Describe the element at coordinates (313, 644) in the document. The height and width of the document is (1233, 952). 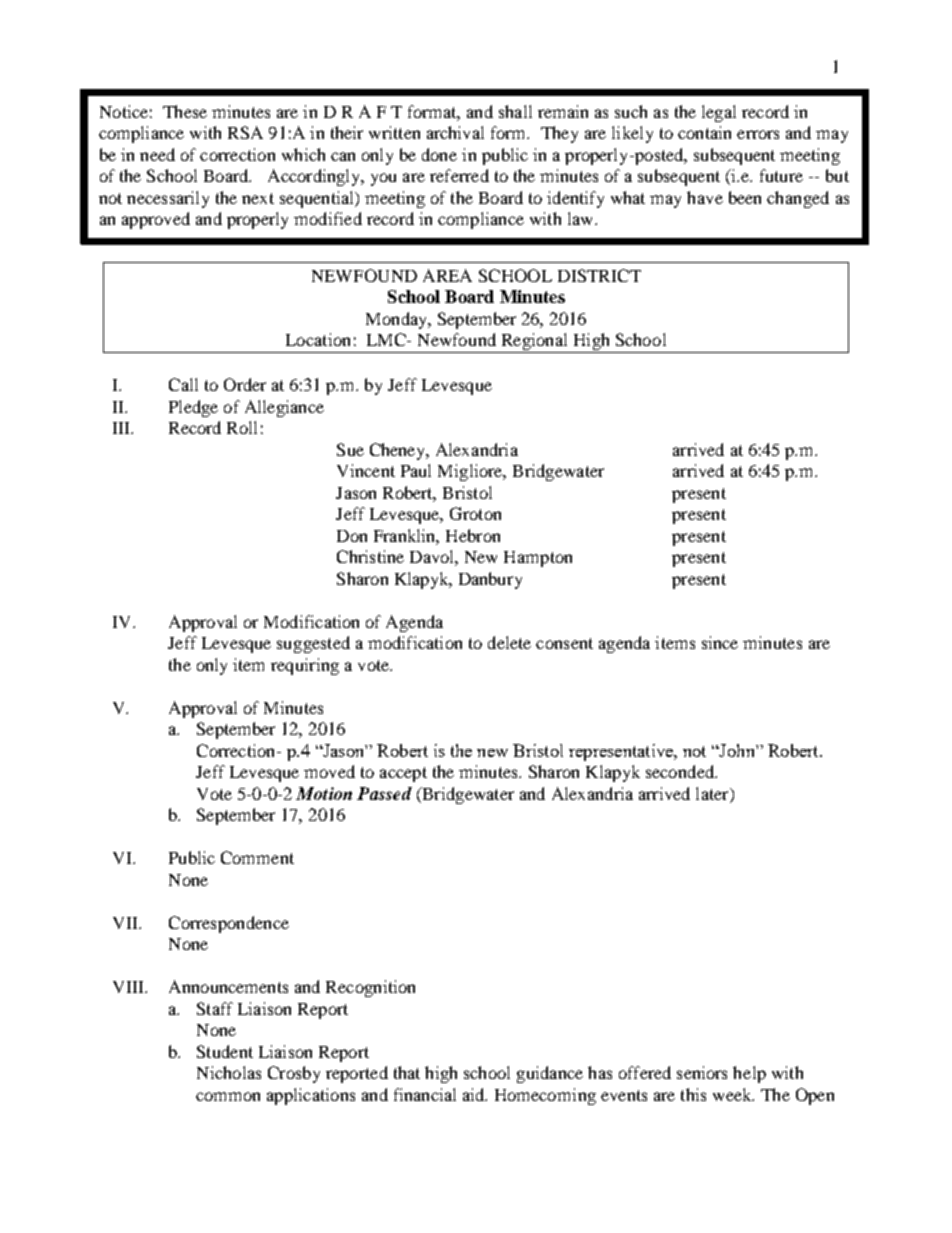
I see `suggested` at that location.
